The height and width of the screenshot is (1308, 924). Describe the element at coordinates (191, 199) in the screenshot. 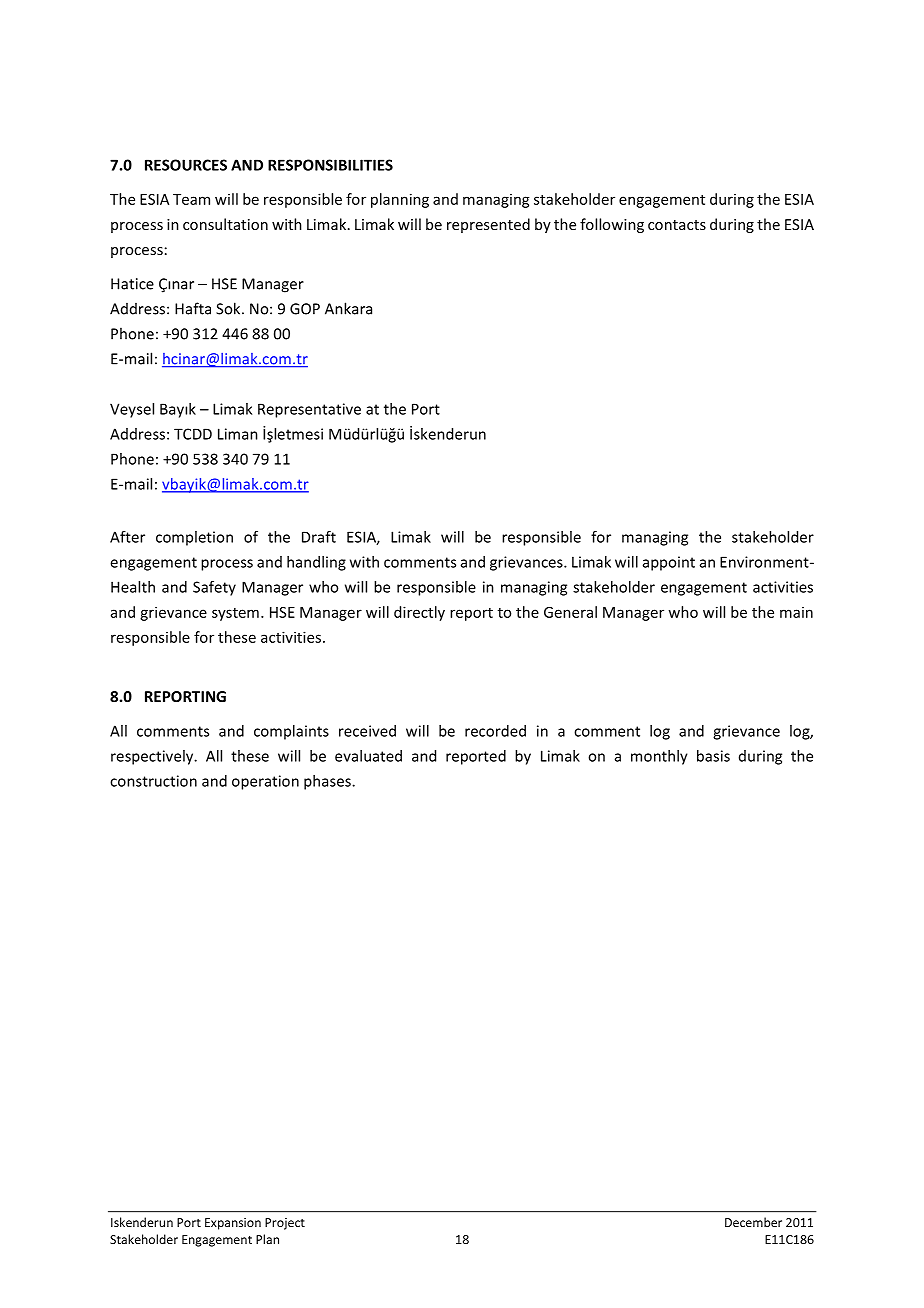

I see `Team` at that location.
